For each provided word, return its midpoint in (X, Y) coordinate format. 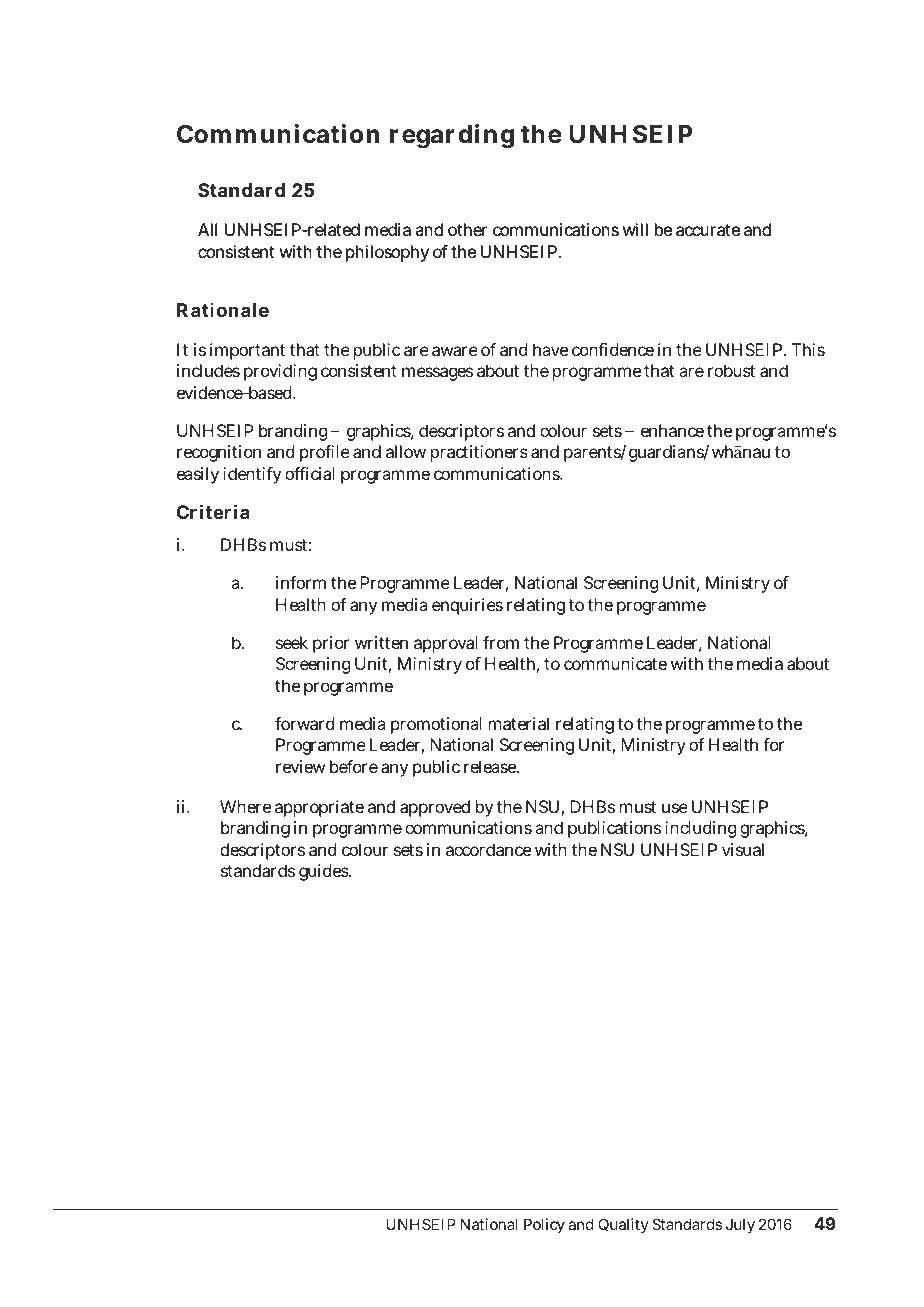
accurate (708, 230)
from (501, 642)
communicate (615, 663)
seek (292, 642)
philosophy (387, 253)
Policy (544, 1225)
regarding (452, 136)
